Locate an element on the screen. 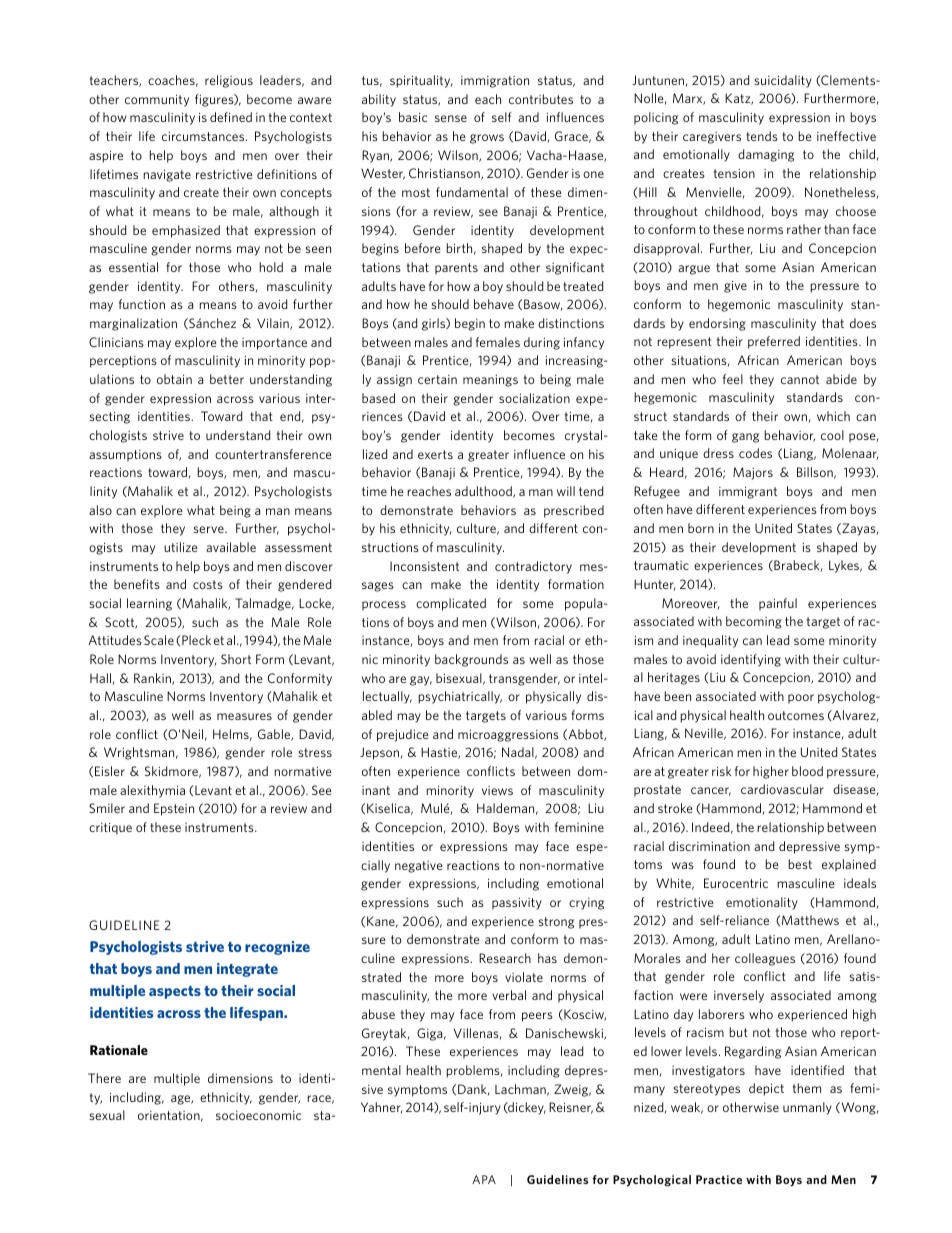 Image resolution: width=952 pixels, height=1233 pixels. cannot is located at coordinates (800, 379).
